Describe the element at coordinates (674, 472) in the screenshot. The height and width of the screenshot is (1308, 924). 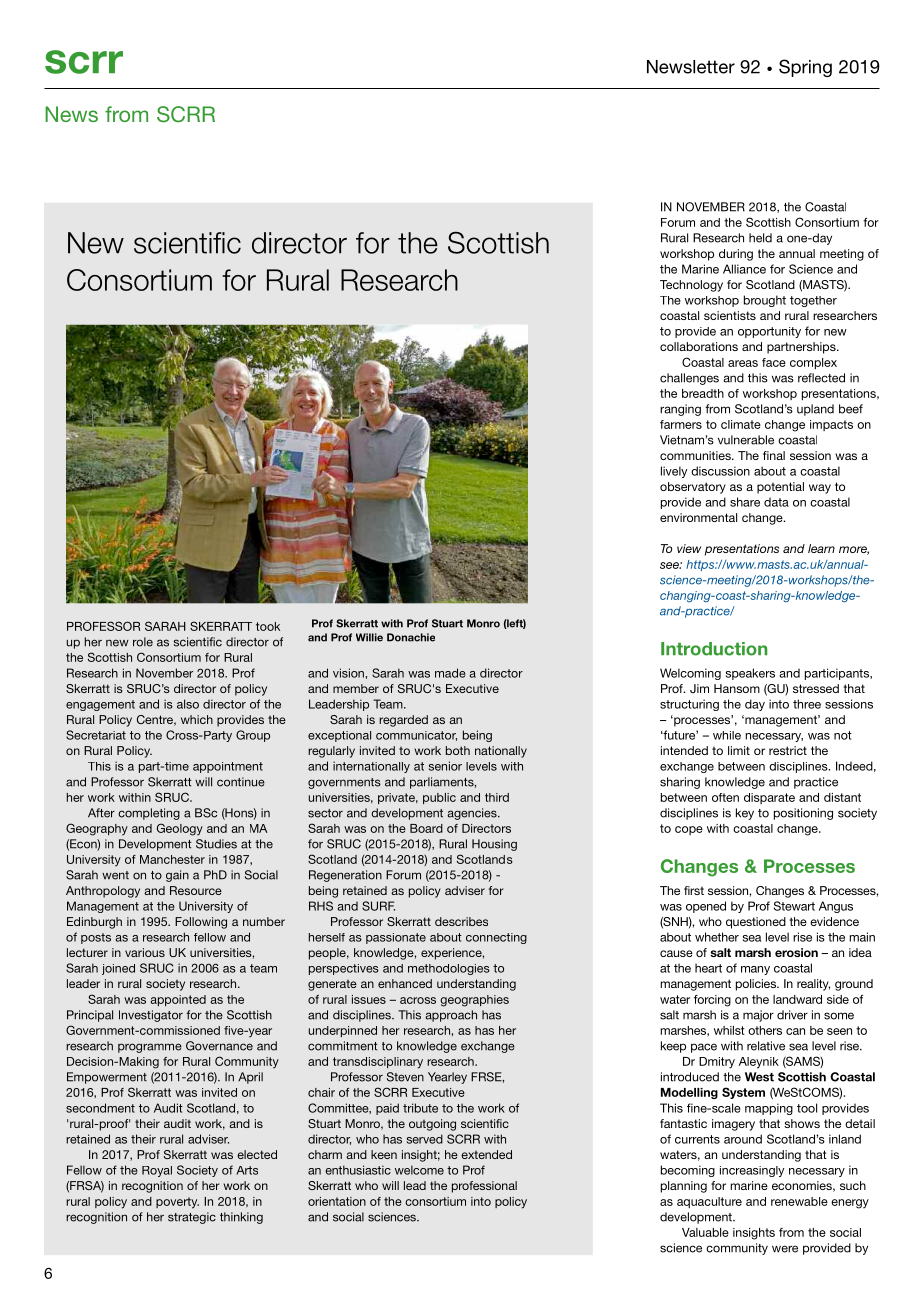
I see `lively` at that location.
